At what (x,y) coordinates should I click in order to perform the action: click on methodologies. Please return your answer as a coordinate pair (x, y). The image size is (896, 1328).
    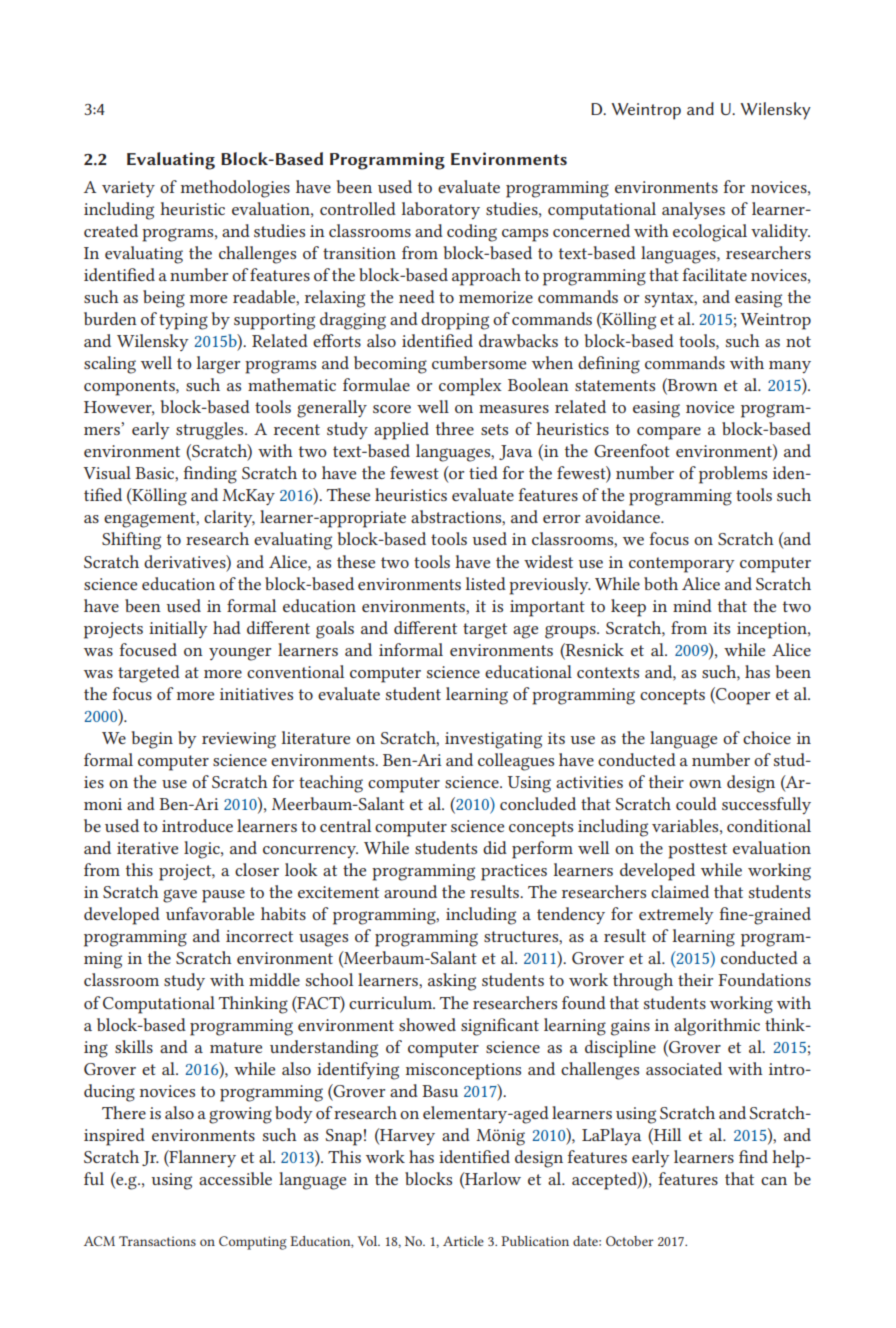
    Looking at the image, I should click on (235, 189).
